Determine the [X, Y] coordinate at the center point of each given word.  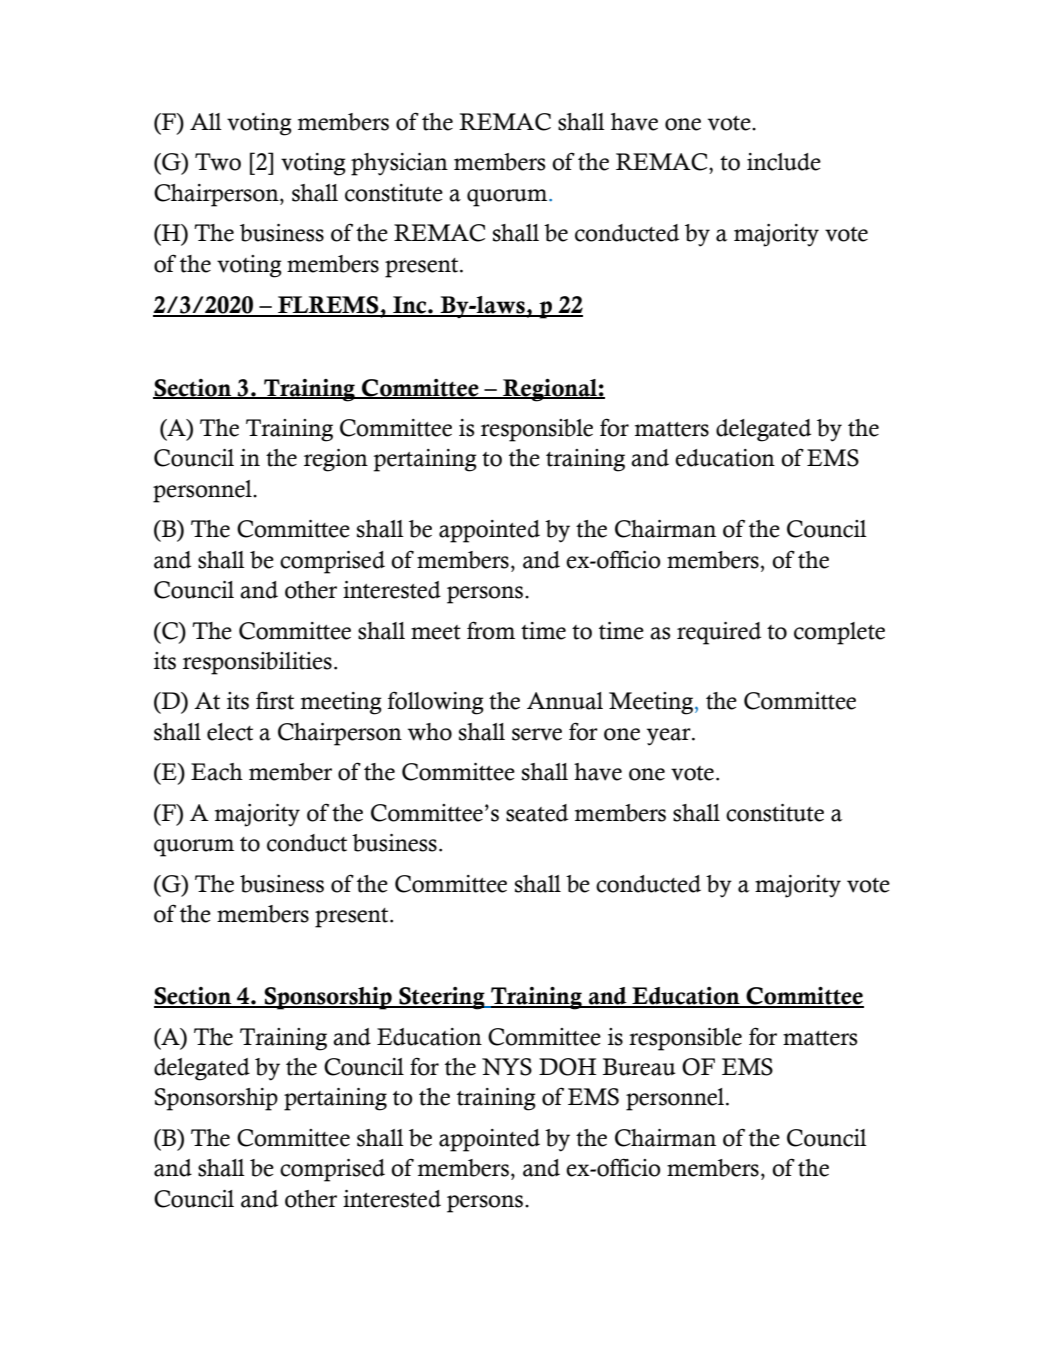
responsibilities [257, 663]
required [719, 633]
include [784, 162]
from [491, 630]
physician [399, 164]
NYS [507, 1067]
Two [218, 162]
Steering [442, 998]
